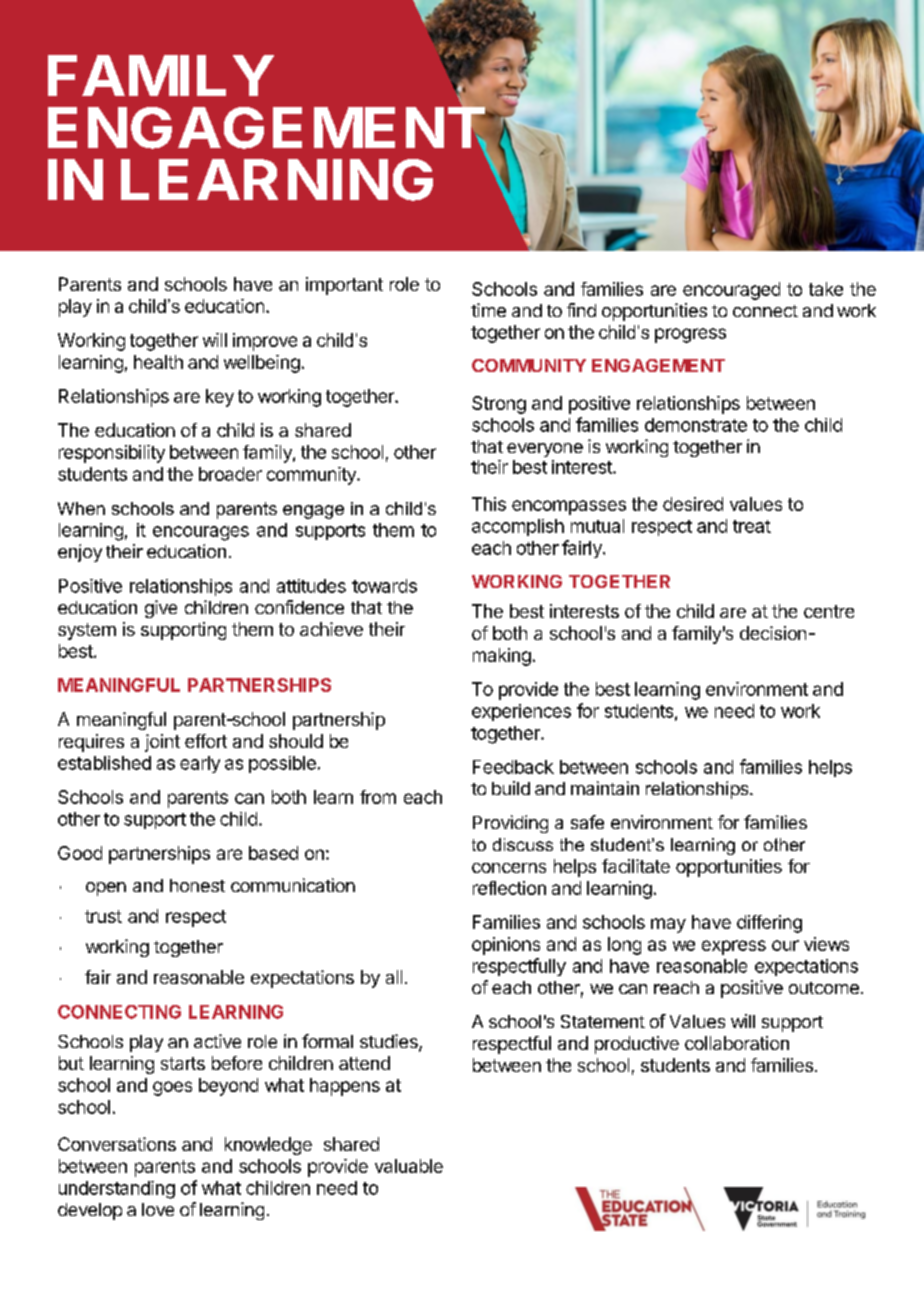 This page has height=1307, width=924. What do you see at coordinates (158, 362) in the page?
I see `health` at bounding box center [158, 362].
